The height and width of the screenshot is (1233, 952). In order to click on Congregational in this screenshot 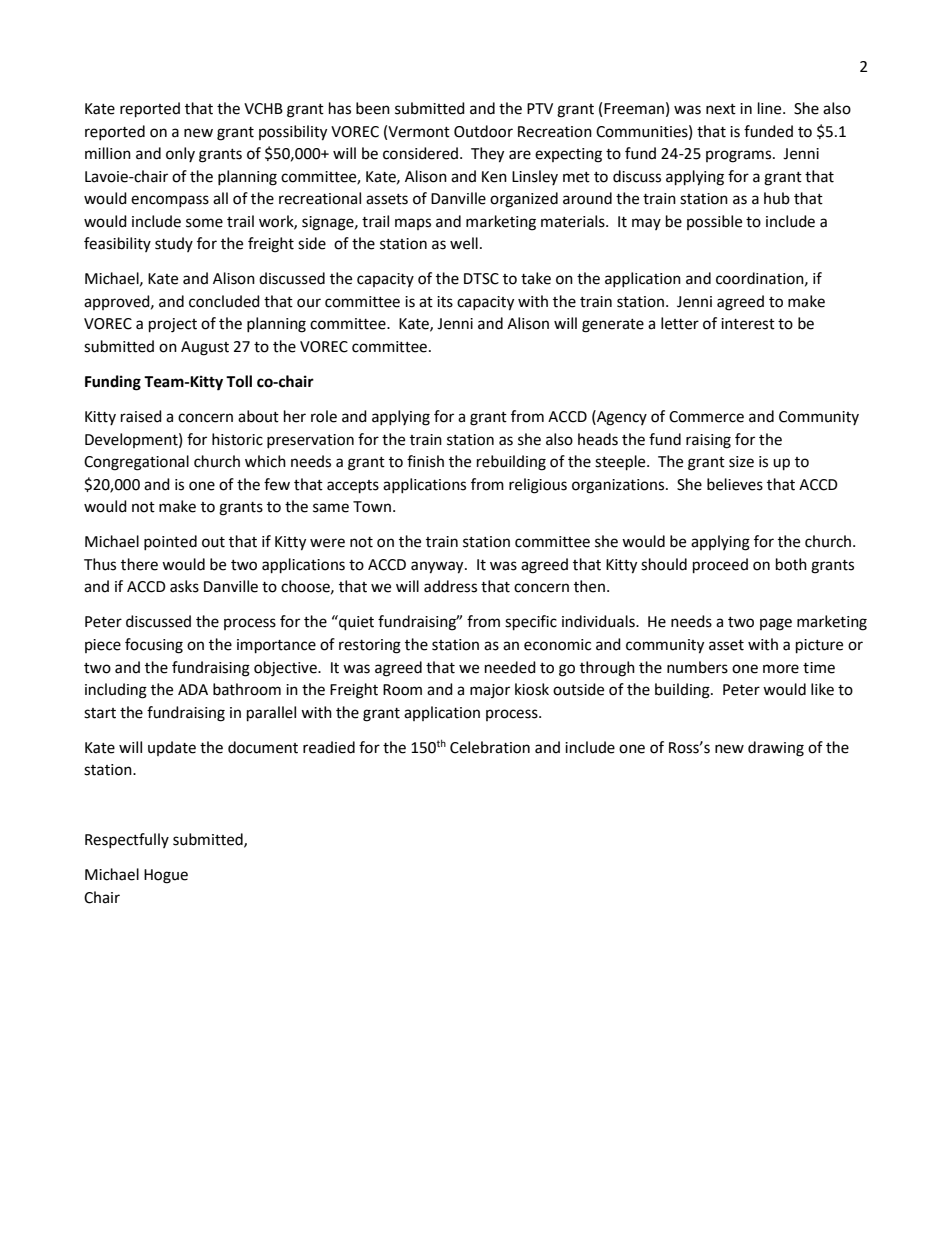, I will do `click(136, 463)`.
